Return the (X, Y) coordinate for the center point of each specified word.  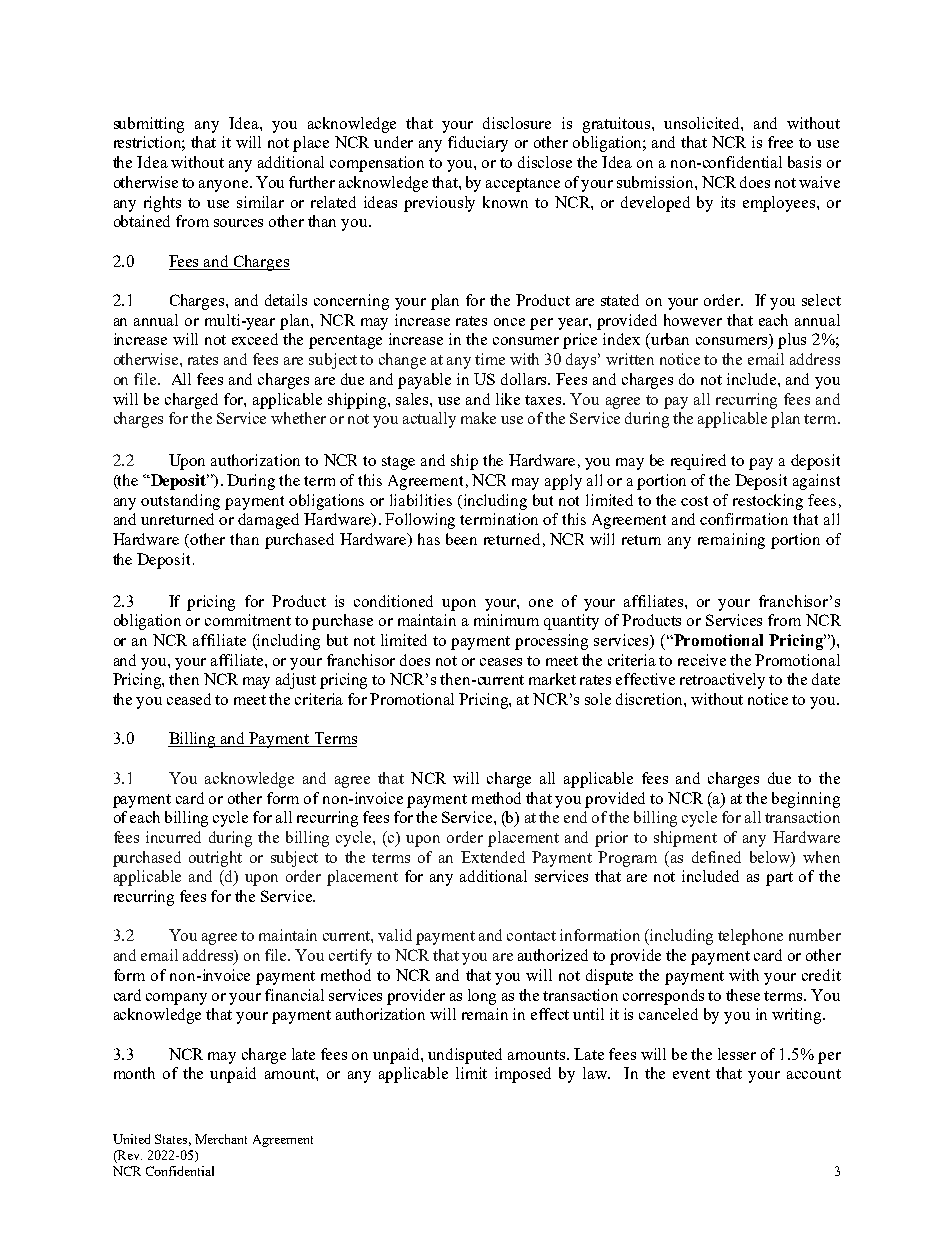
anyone (225, 186)
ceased (189, 699)
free (780, 142)
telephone (750, 937)
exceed (255, 339)
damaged (268, 521)
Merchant (221, 1139)
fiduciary (478, 144)
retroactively (722, 681)
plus (792, 341)
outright (215, 859)
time (490, 359)
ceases (501, 662)
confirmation (744, 519)
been (461, 539)
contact (531, 936)
